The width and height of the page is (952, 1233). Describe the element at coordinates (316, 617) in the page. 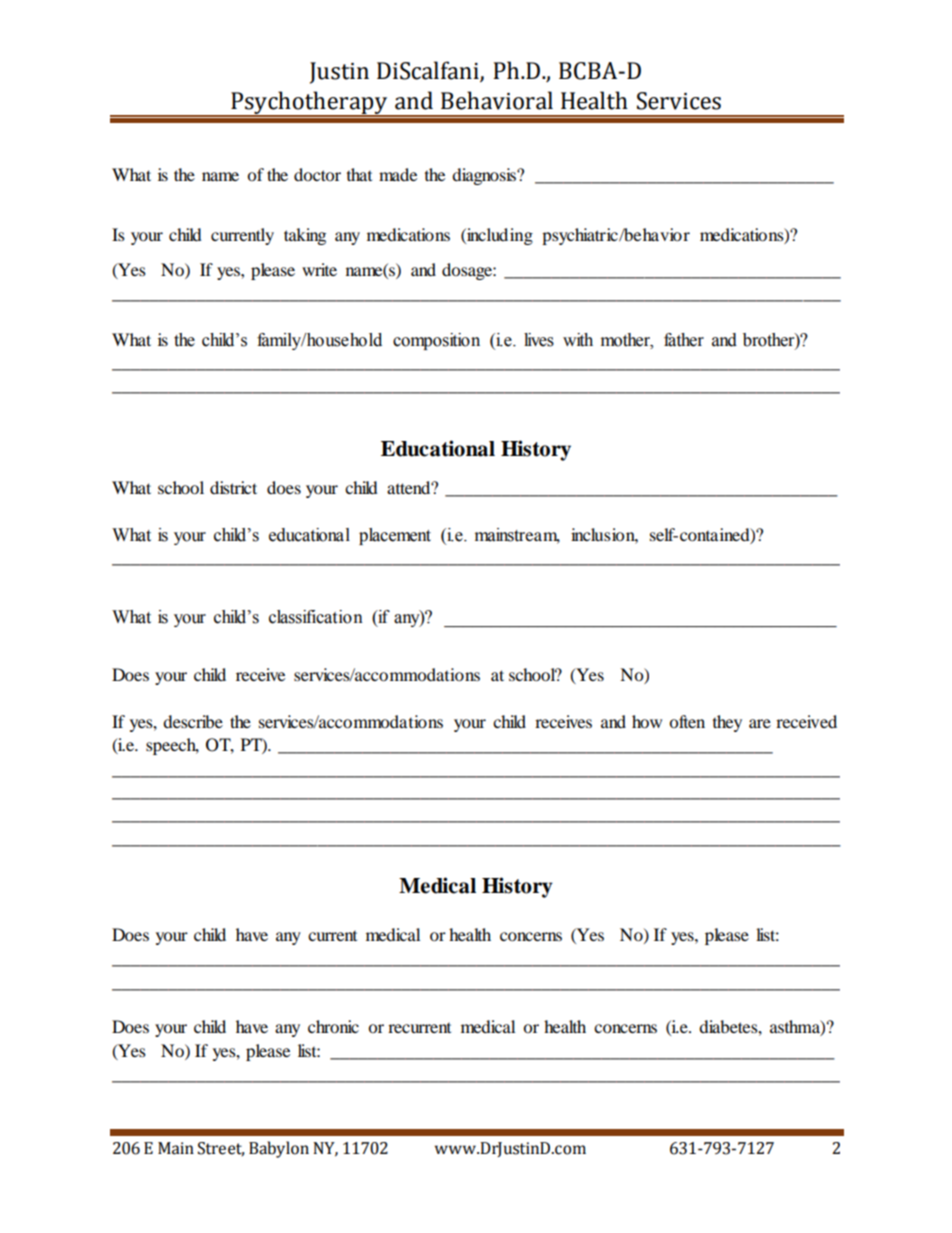

I see `classification` at that location.
